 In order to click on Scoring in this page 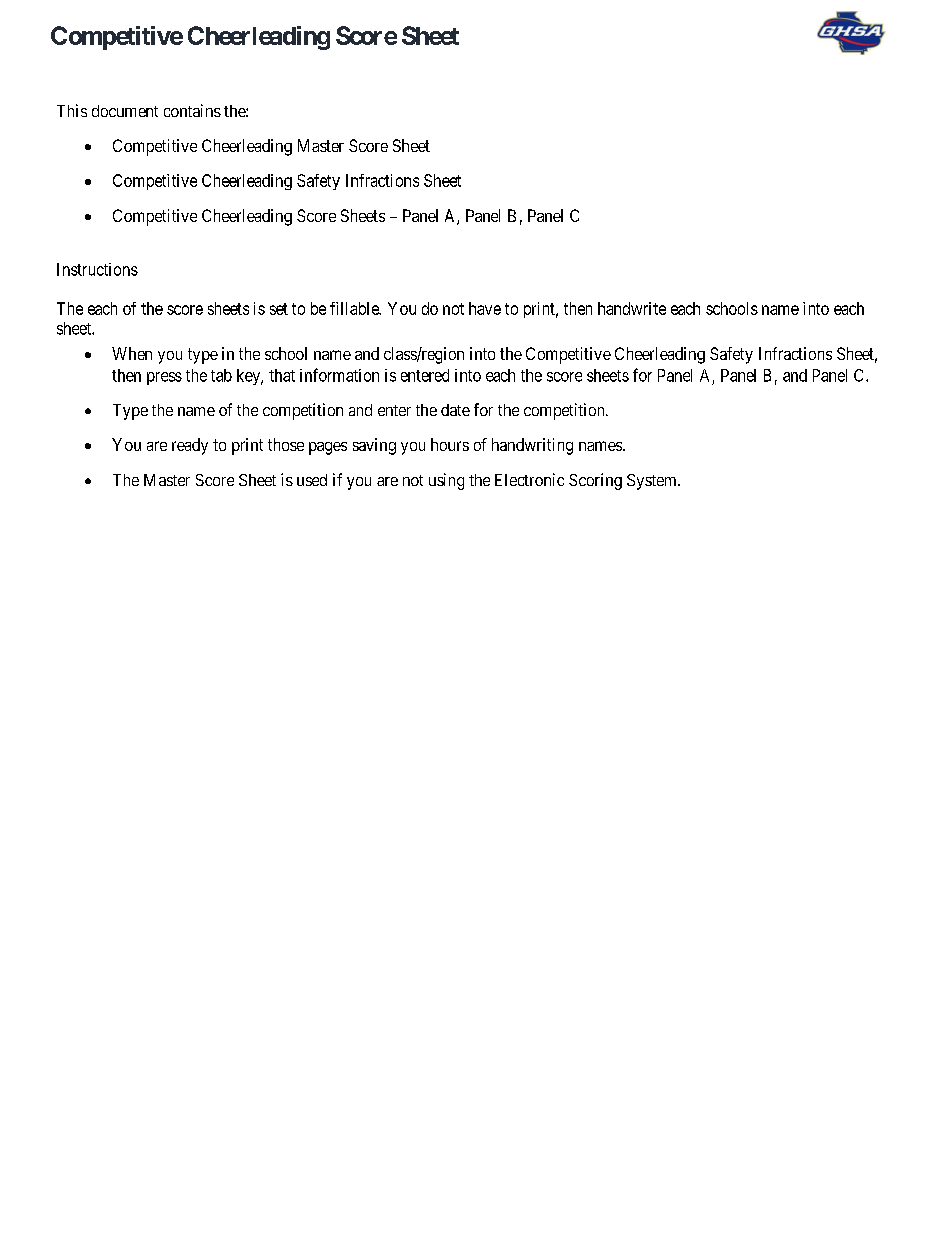, I will do `click(595, 481)`.
